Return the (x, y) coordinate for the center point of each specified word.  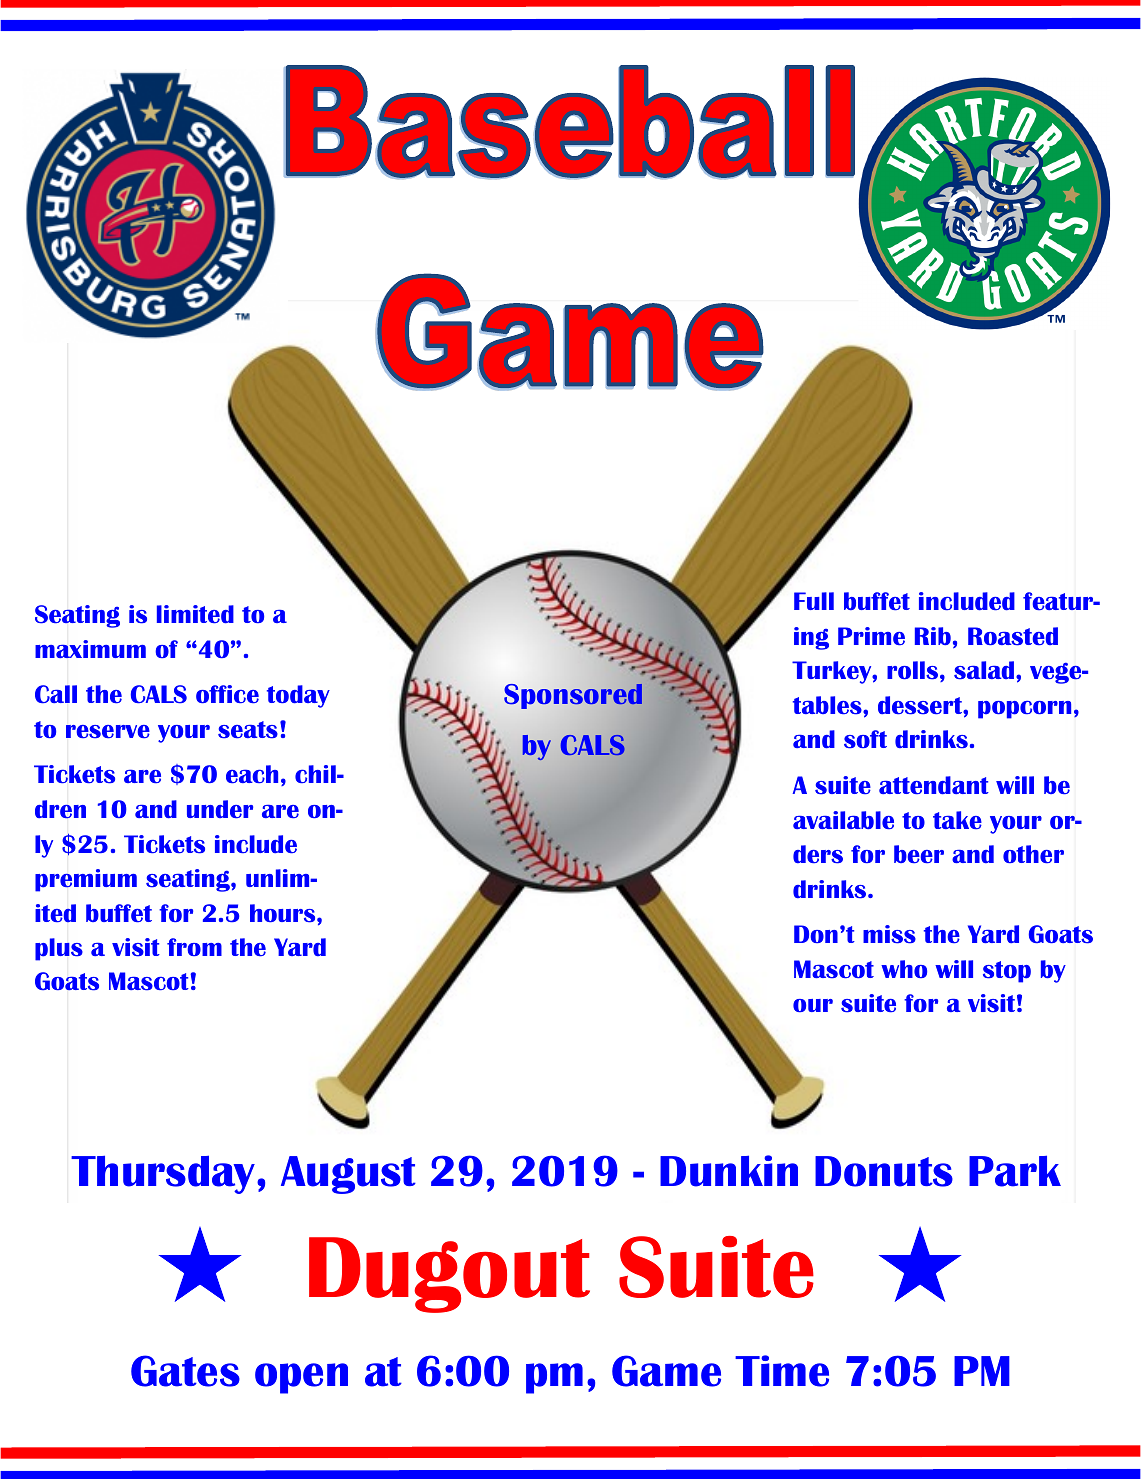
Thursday (164, 1175)
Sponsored (573, 696)
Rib (933, 636)
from (194, 947)
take (957, 820)
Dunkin (729, 1171)
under (220, 809)
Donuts (884, 1171)
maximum (90, 649)
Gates (185, 1371)
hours (284, 913)
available (843, 820)
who (904, 969)
